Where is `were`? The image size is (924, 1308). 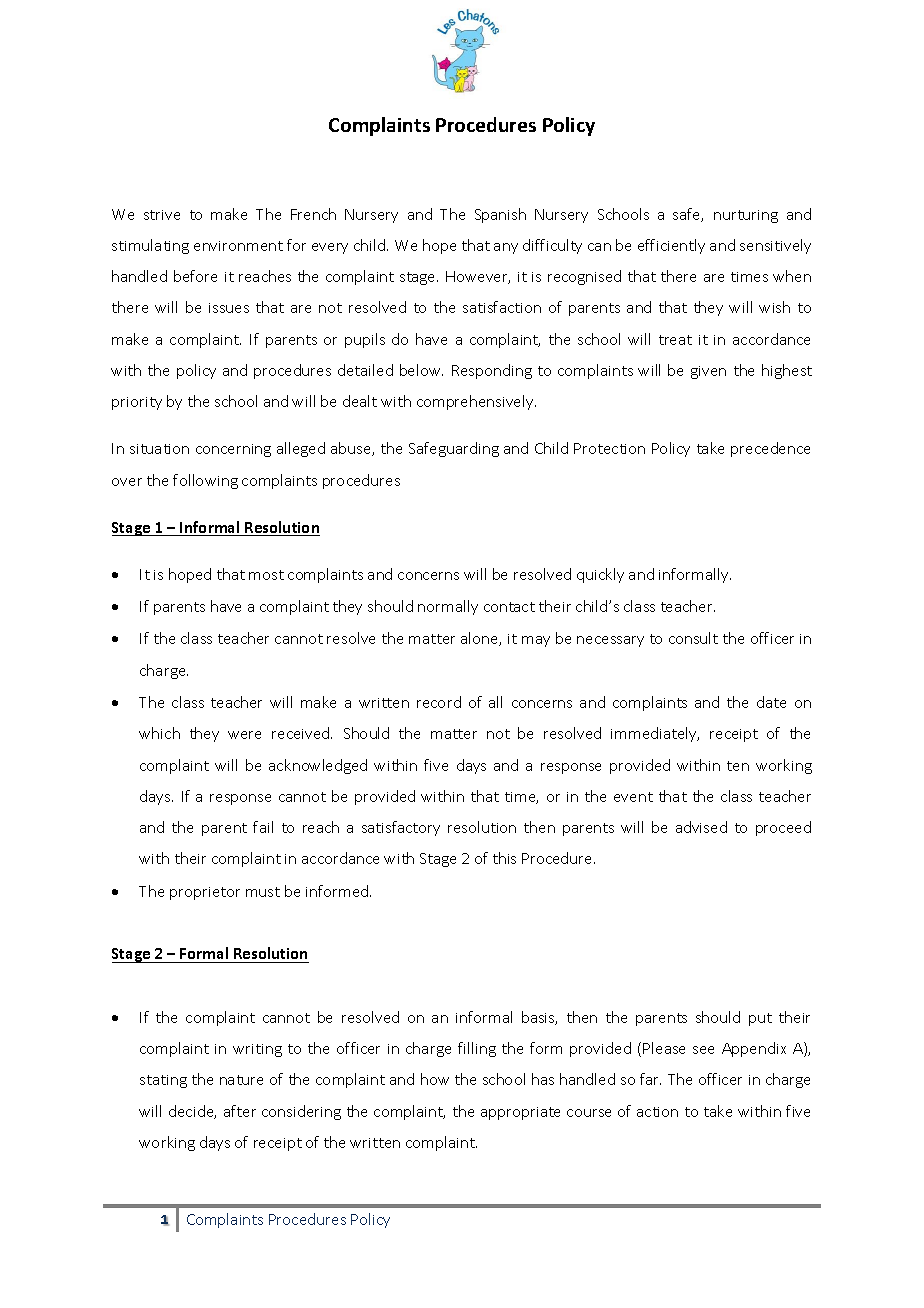 were is located at coordinates (244, 735).
